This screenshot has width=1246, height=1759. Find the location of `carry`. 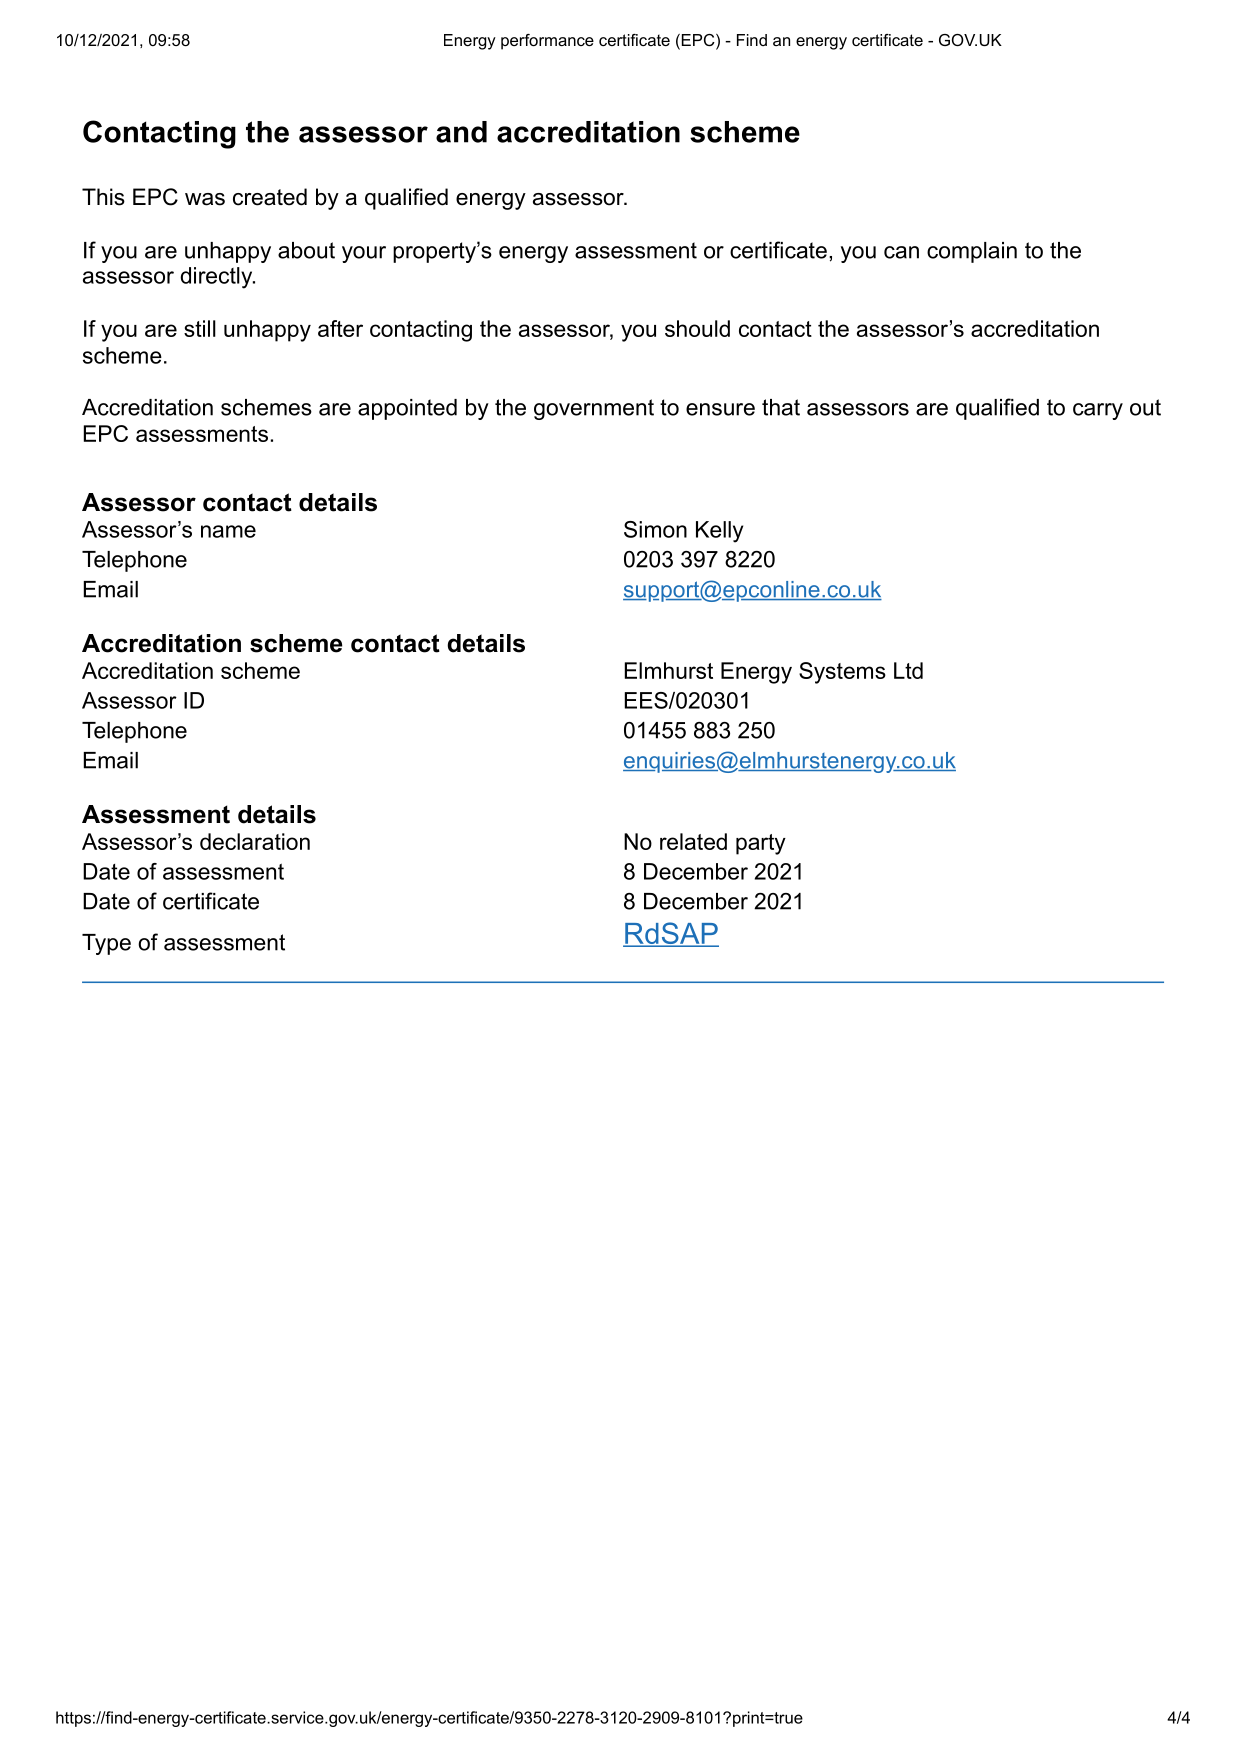

carry is located at coordinates (1098, 411).
